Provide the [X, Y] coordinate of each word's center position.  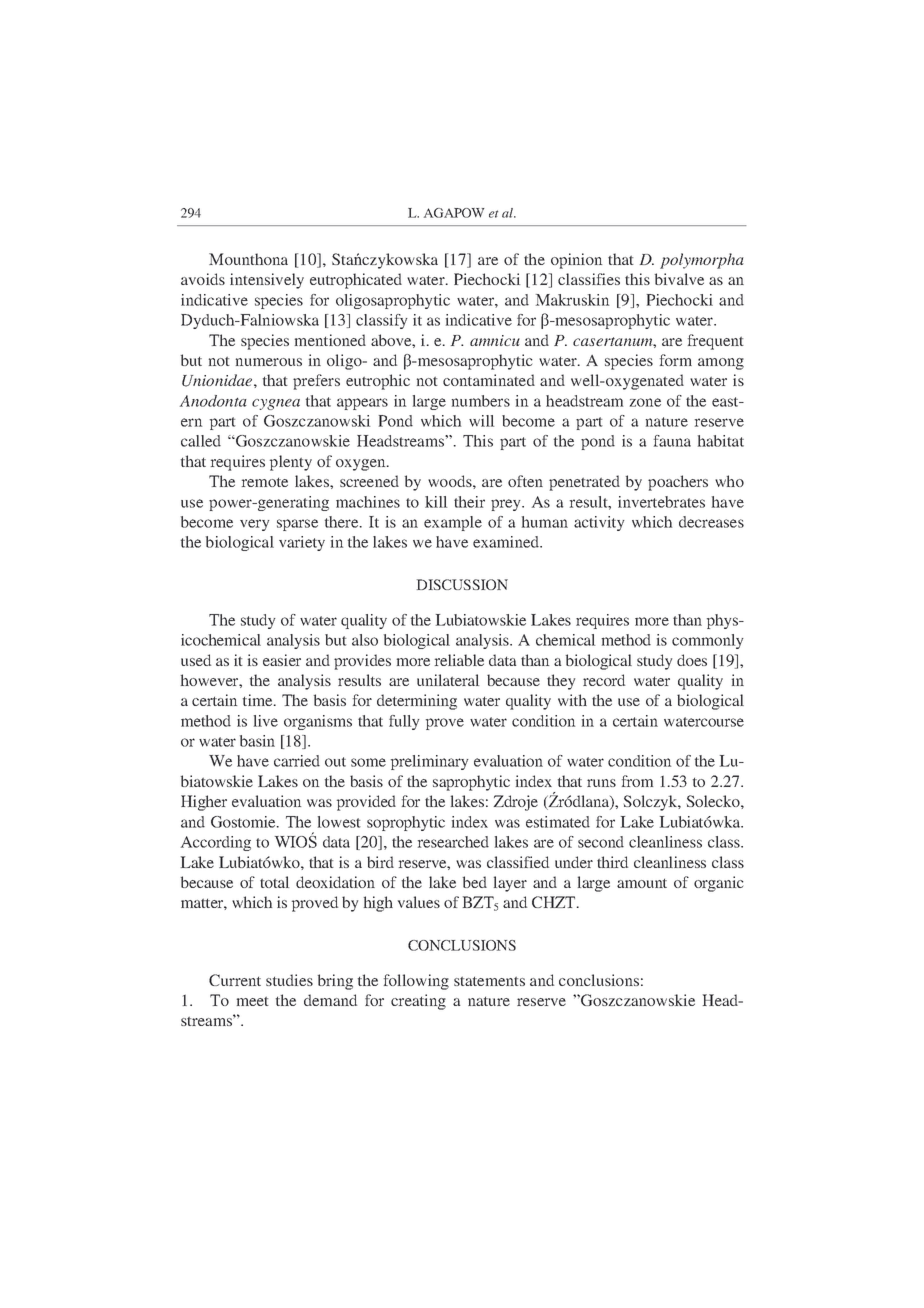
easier [282, 660]
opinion [576, 261]
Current [235, 980]
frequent [716, 342]
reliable [459, 660]
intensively [267, 281]
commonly [708, 641]
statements [489, 981]
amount [642, 883]
